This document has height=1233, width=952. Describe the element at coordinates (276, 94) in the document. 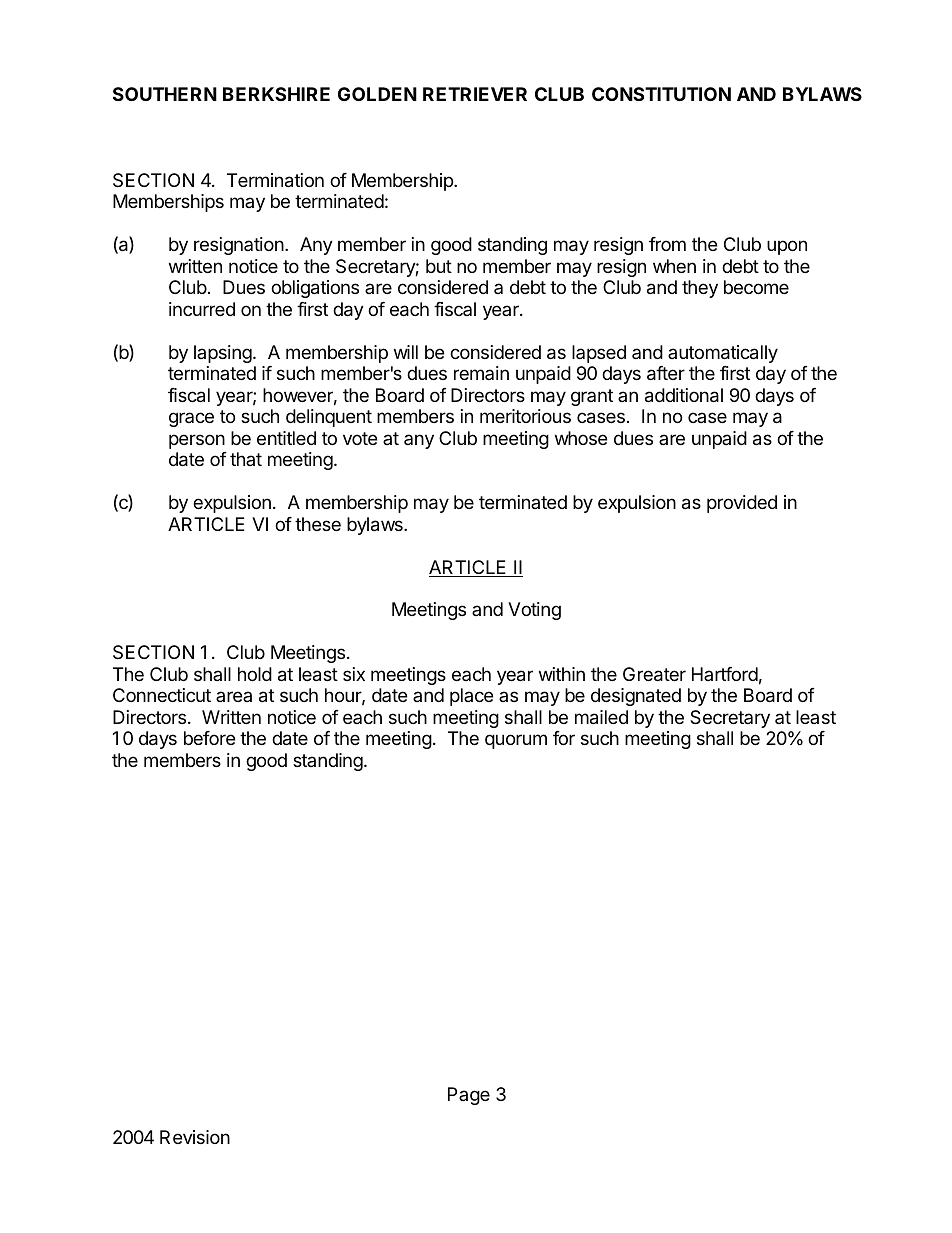

I see `BERKSHIRE` at that location.
